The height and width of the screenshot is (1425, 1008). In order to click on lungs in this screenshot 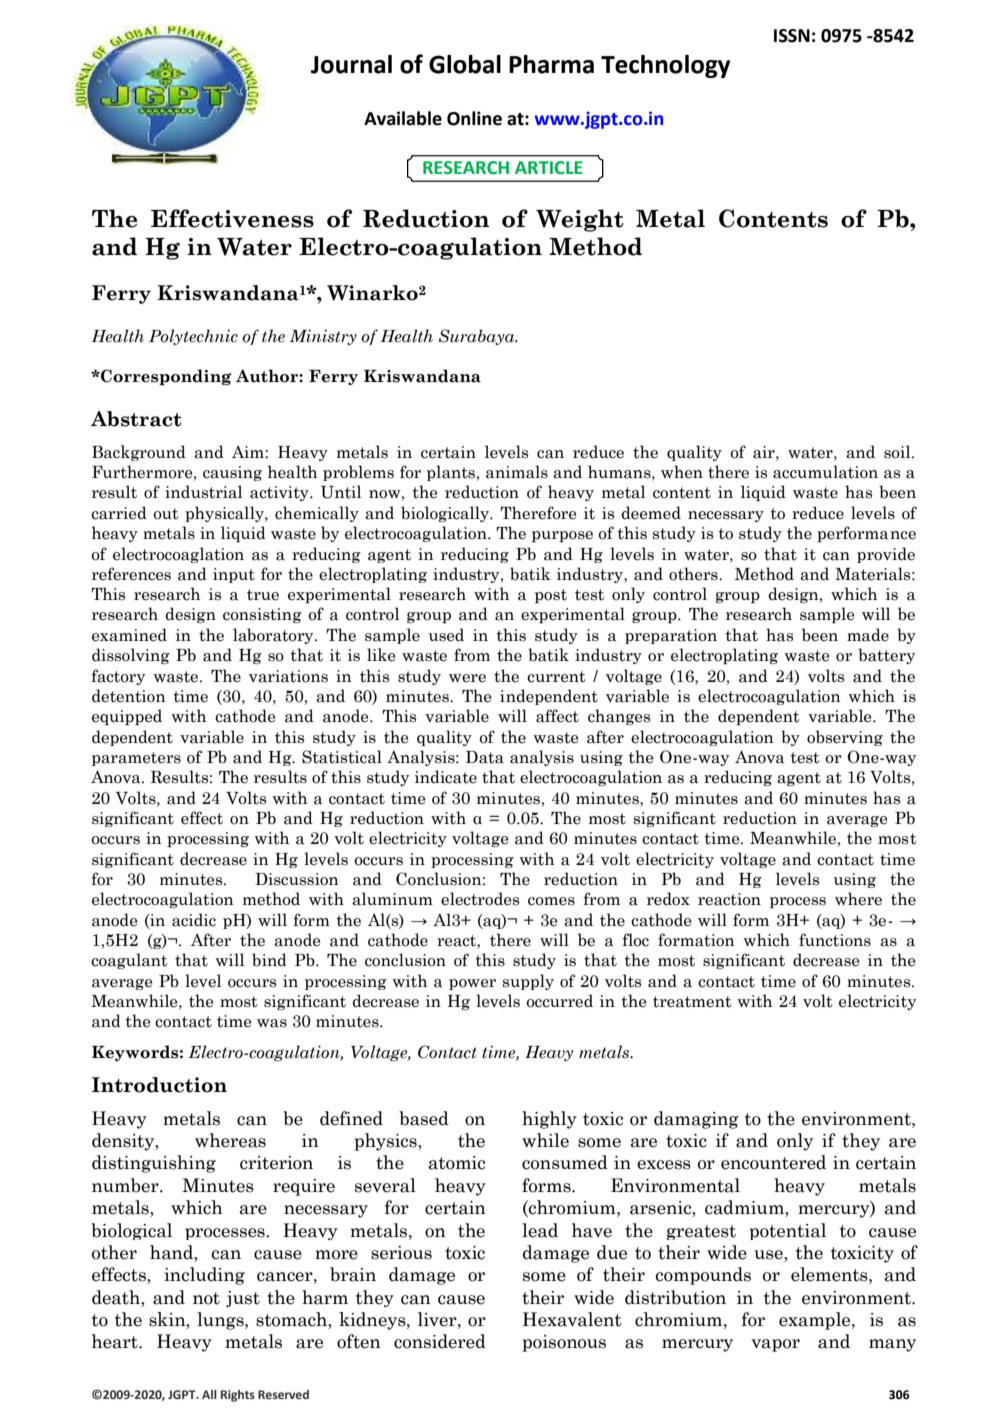, I will do `click(221, 1321)`.
